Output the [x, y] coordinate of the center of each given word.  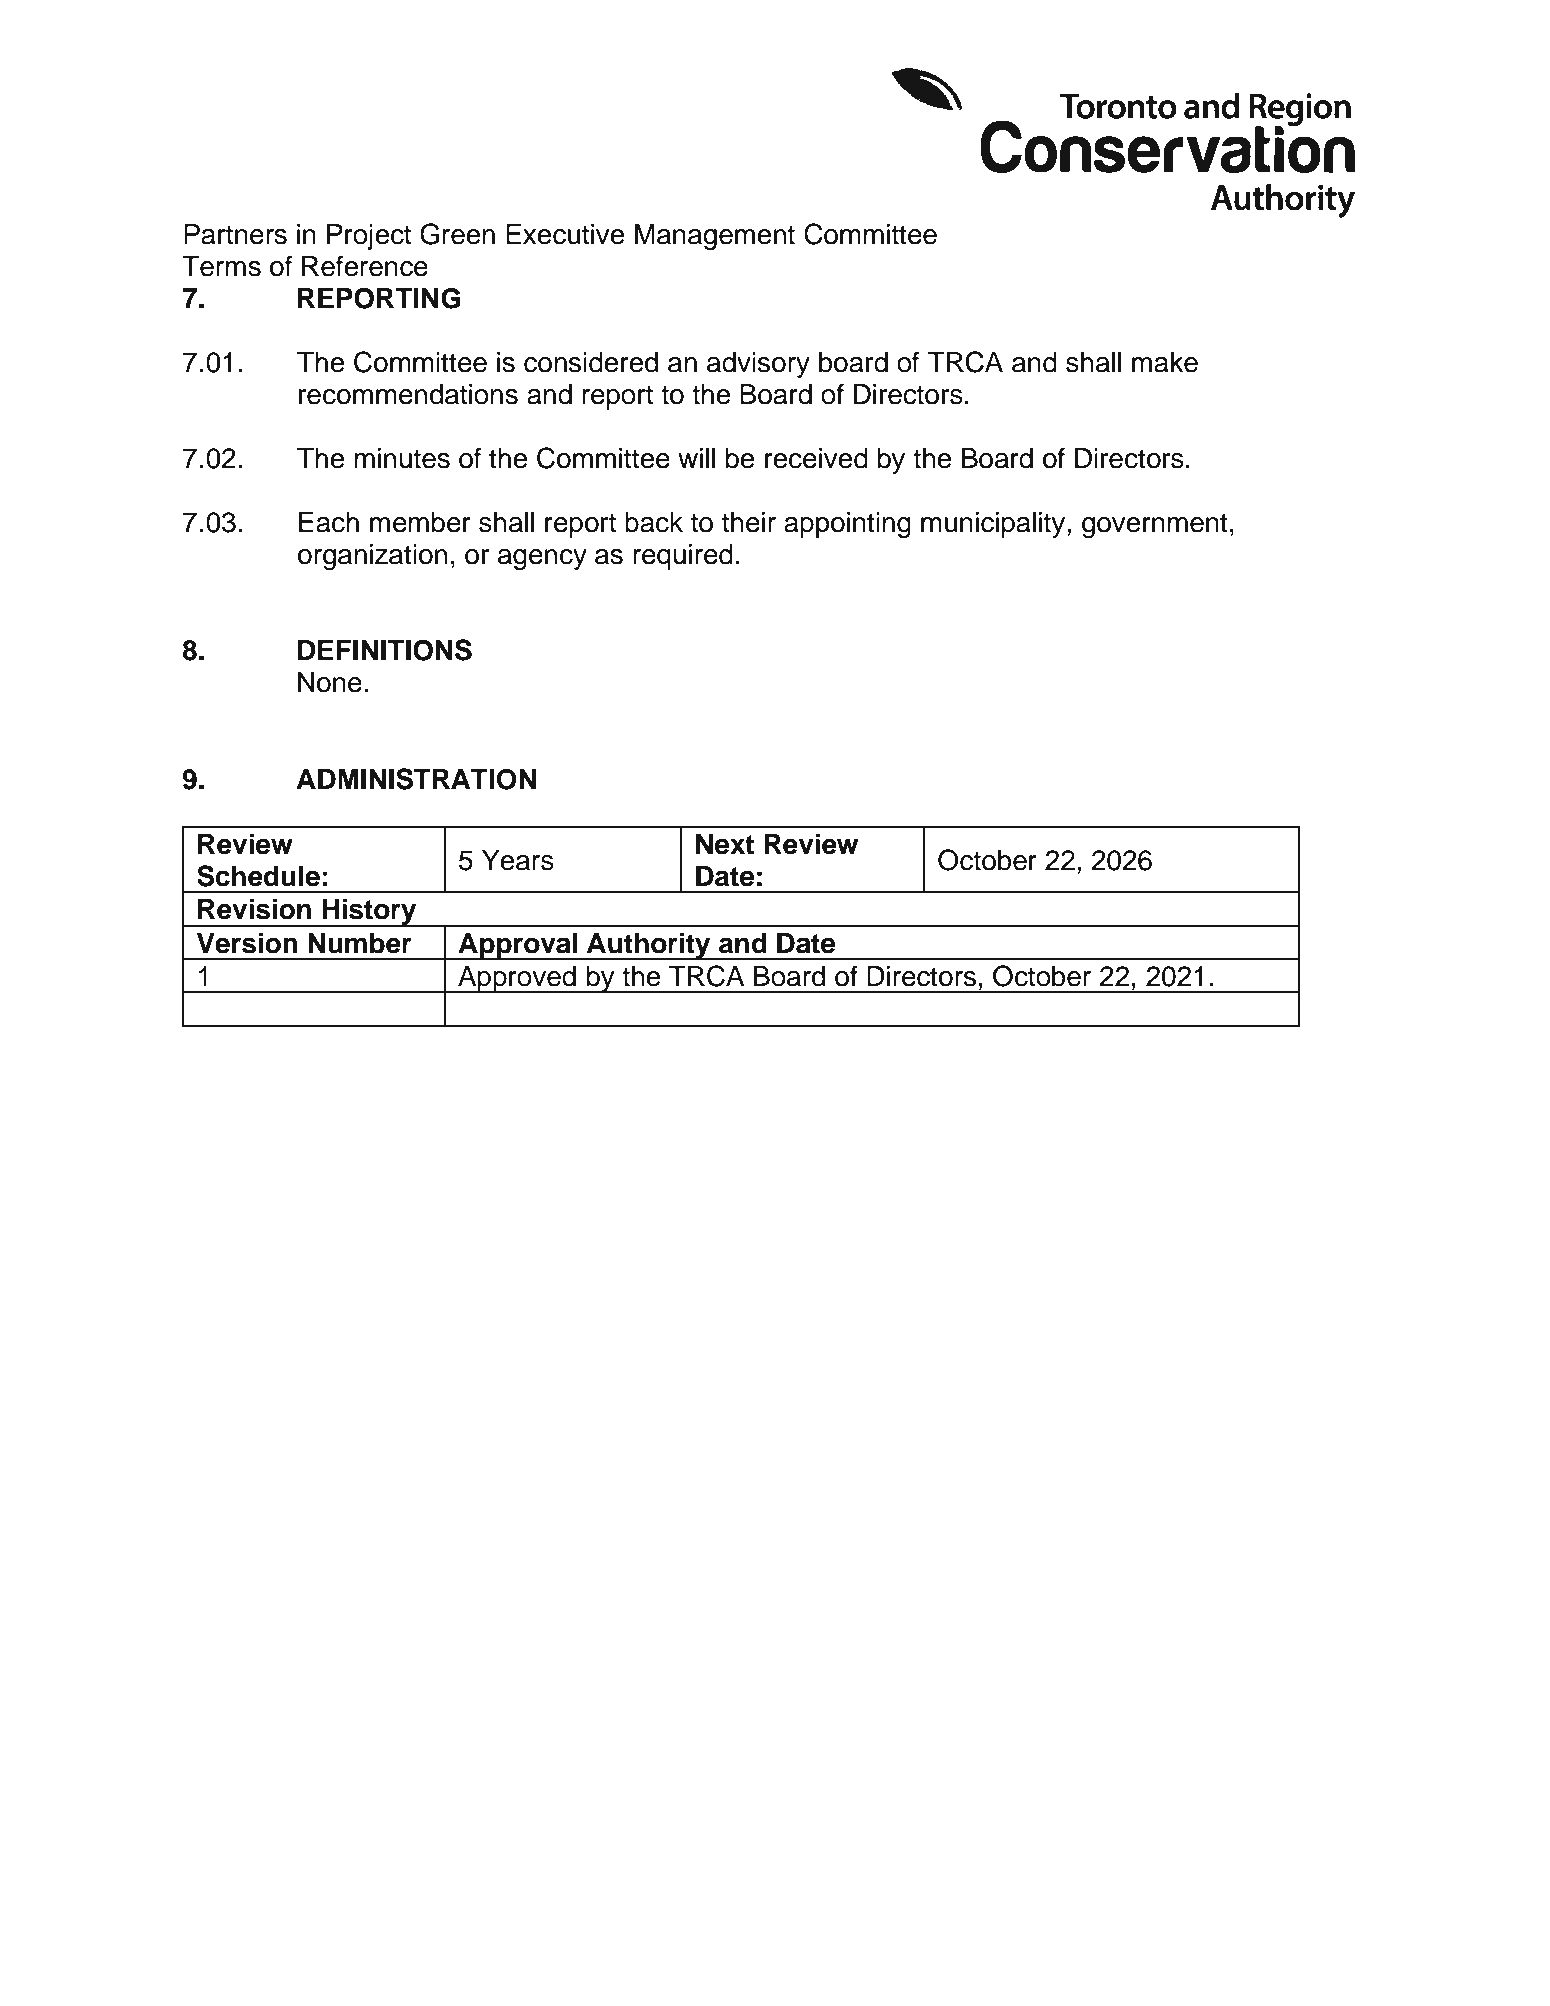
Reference [365, 266]
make [1165, 362]
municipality [994, 525]
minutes [402, 458]
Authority [649, 946]
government [1155, 525]
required [683, 557]
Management [715, 237]
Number [360, 943]
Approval [517, 946]
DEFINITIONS [385, 650]
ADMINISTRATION [416, 779]
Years [518, 860]
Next [725, 844]
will [696, 458]
